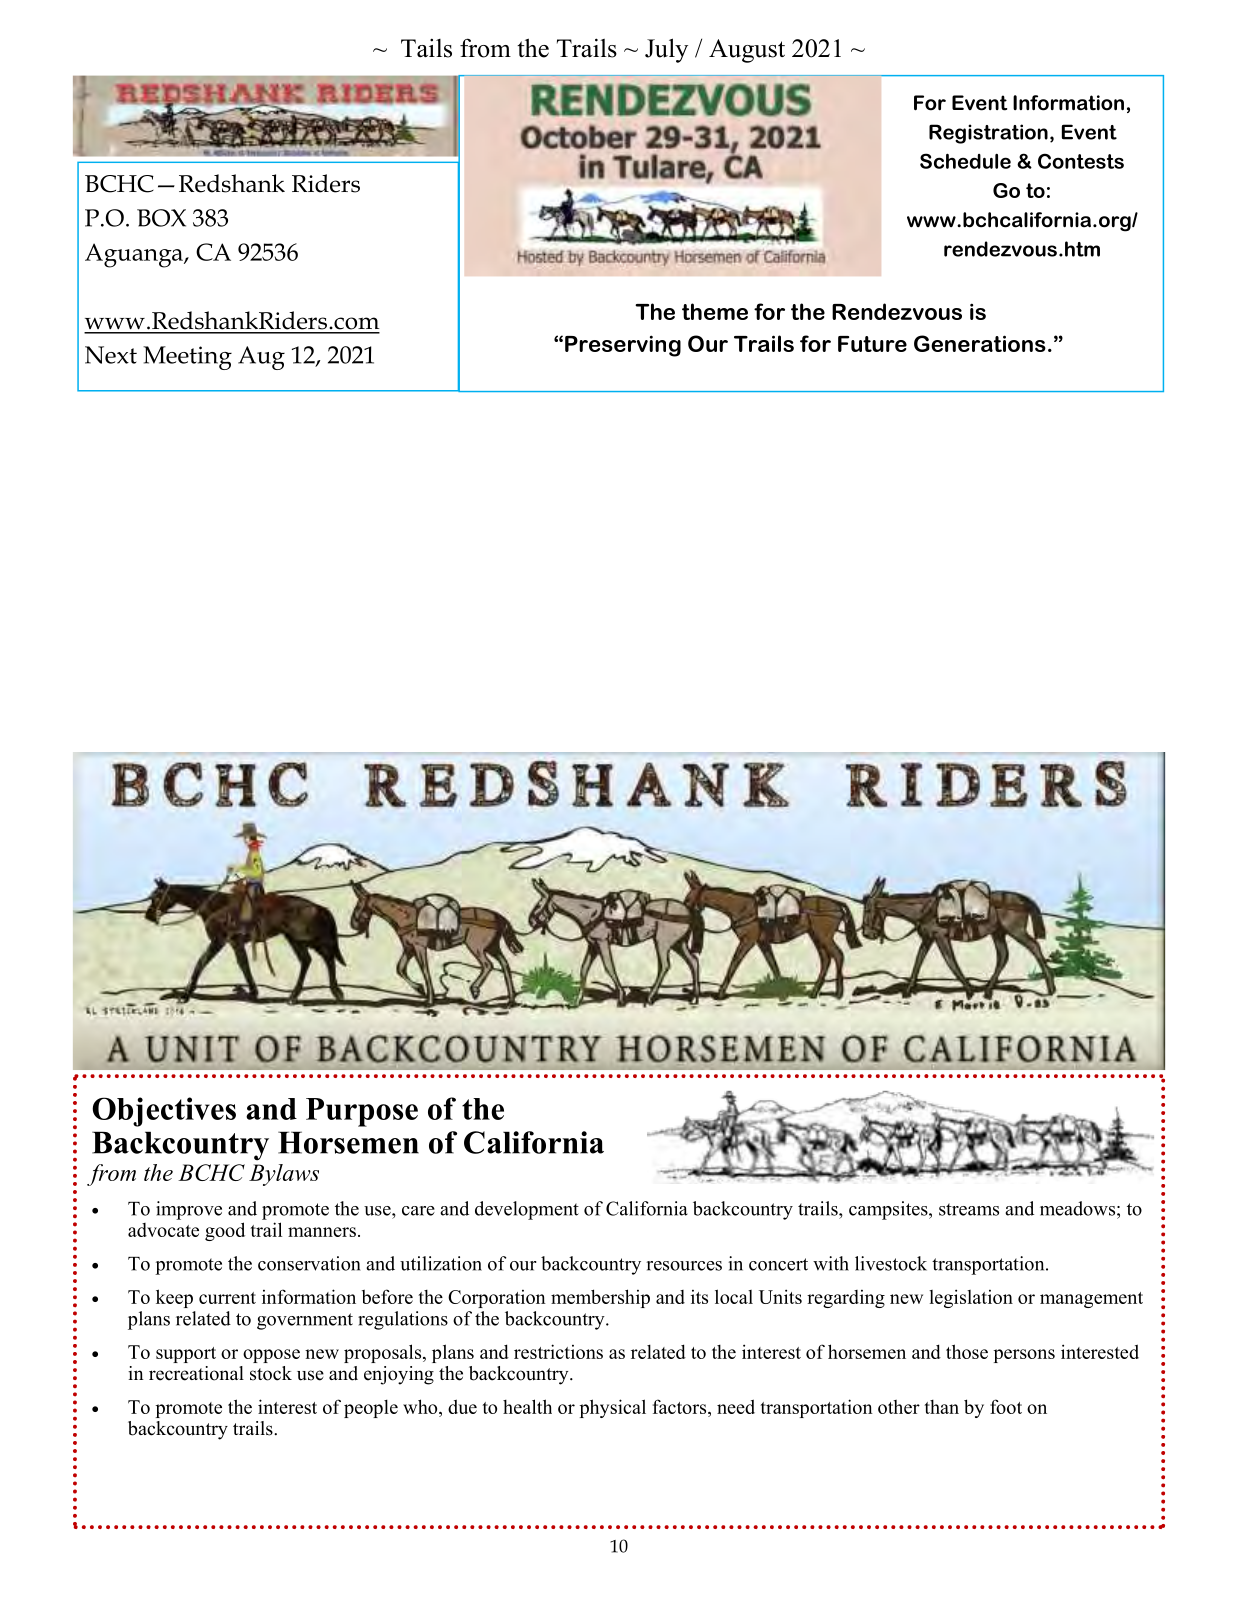 The width and height of the screenshot is (1238, 1602). Describe the element at coordinates (967, 1351) in the screenshot. I see `those` at that location.
